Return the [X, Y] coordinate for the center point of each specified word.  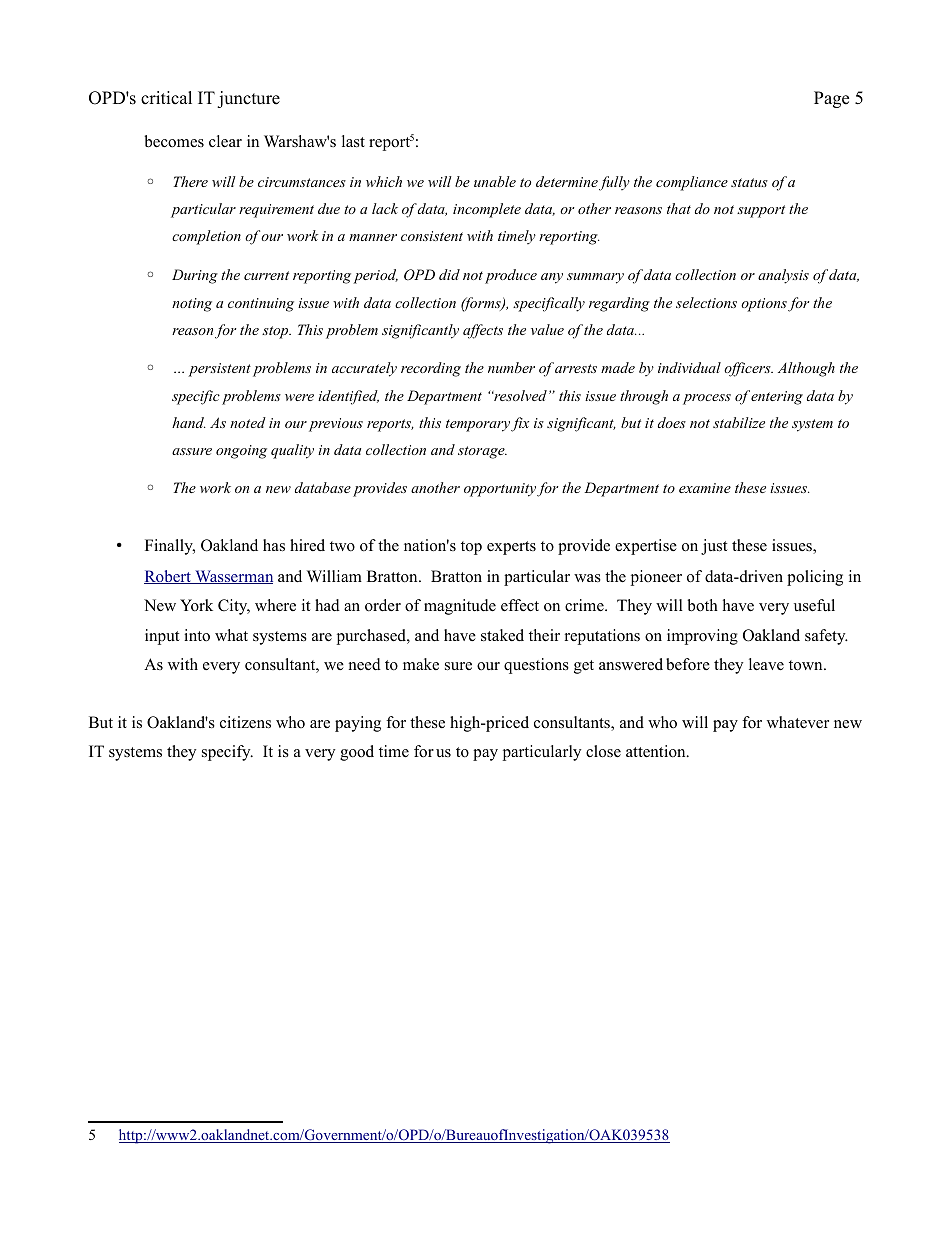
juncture [248, 99]
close [603, 751]
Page [831, 99]
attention [657, 751]
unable [495, 181]
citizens [245, 722]
